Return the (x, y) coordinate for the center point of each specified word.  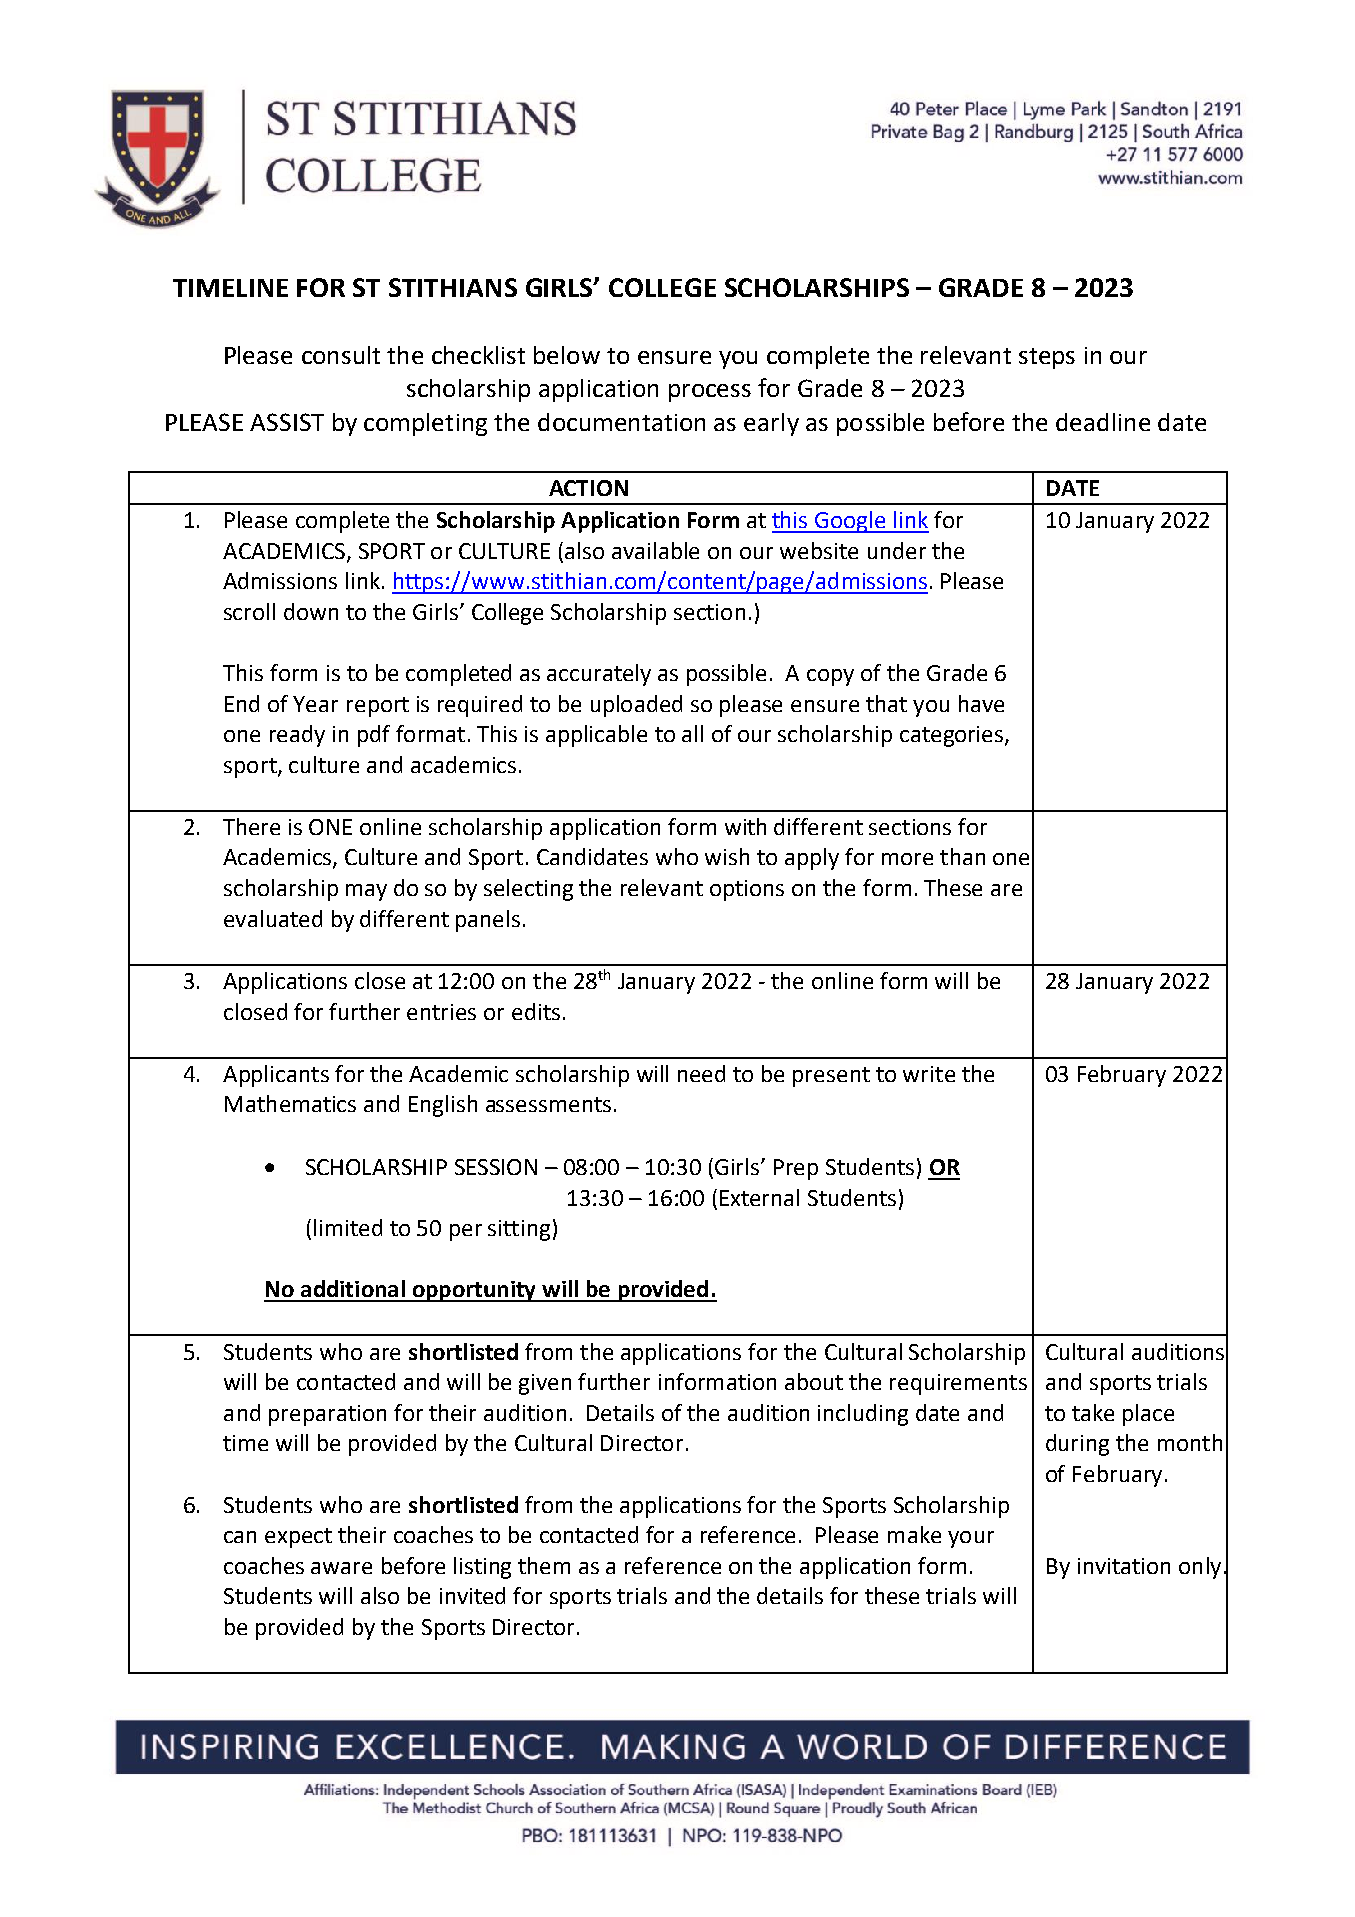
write (929, 1074)
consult (341, 355)
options (747, 890)
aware (341, 1568)
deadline (1103, 422)
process (710, 393)
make (914, 1534)
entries (441, 1012)
